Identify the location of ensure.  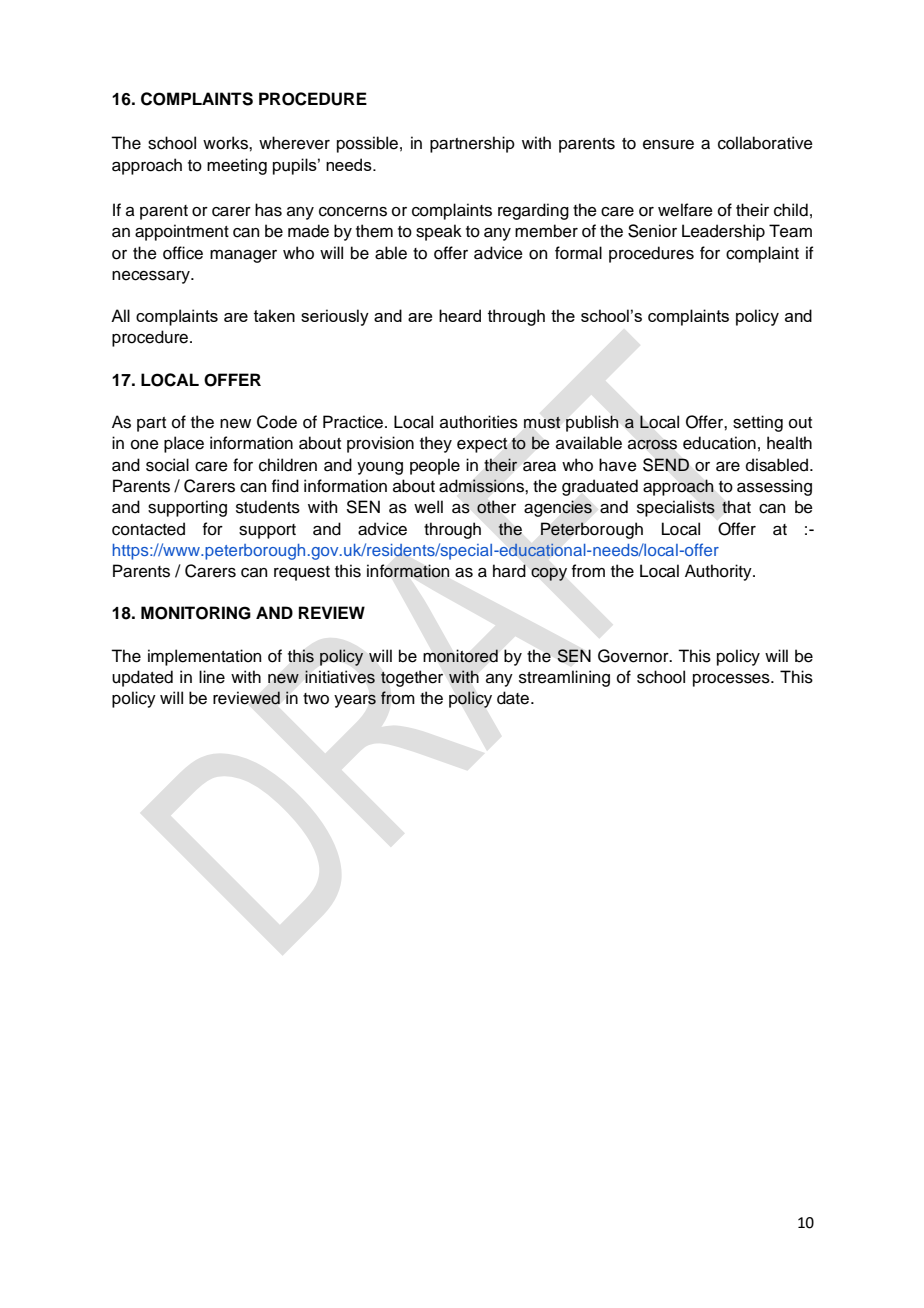
(668, 145).
